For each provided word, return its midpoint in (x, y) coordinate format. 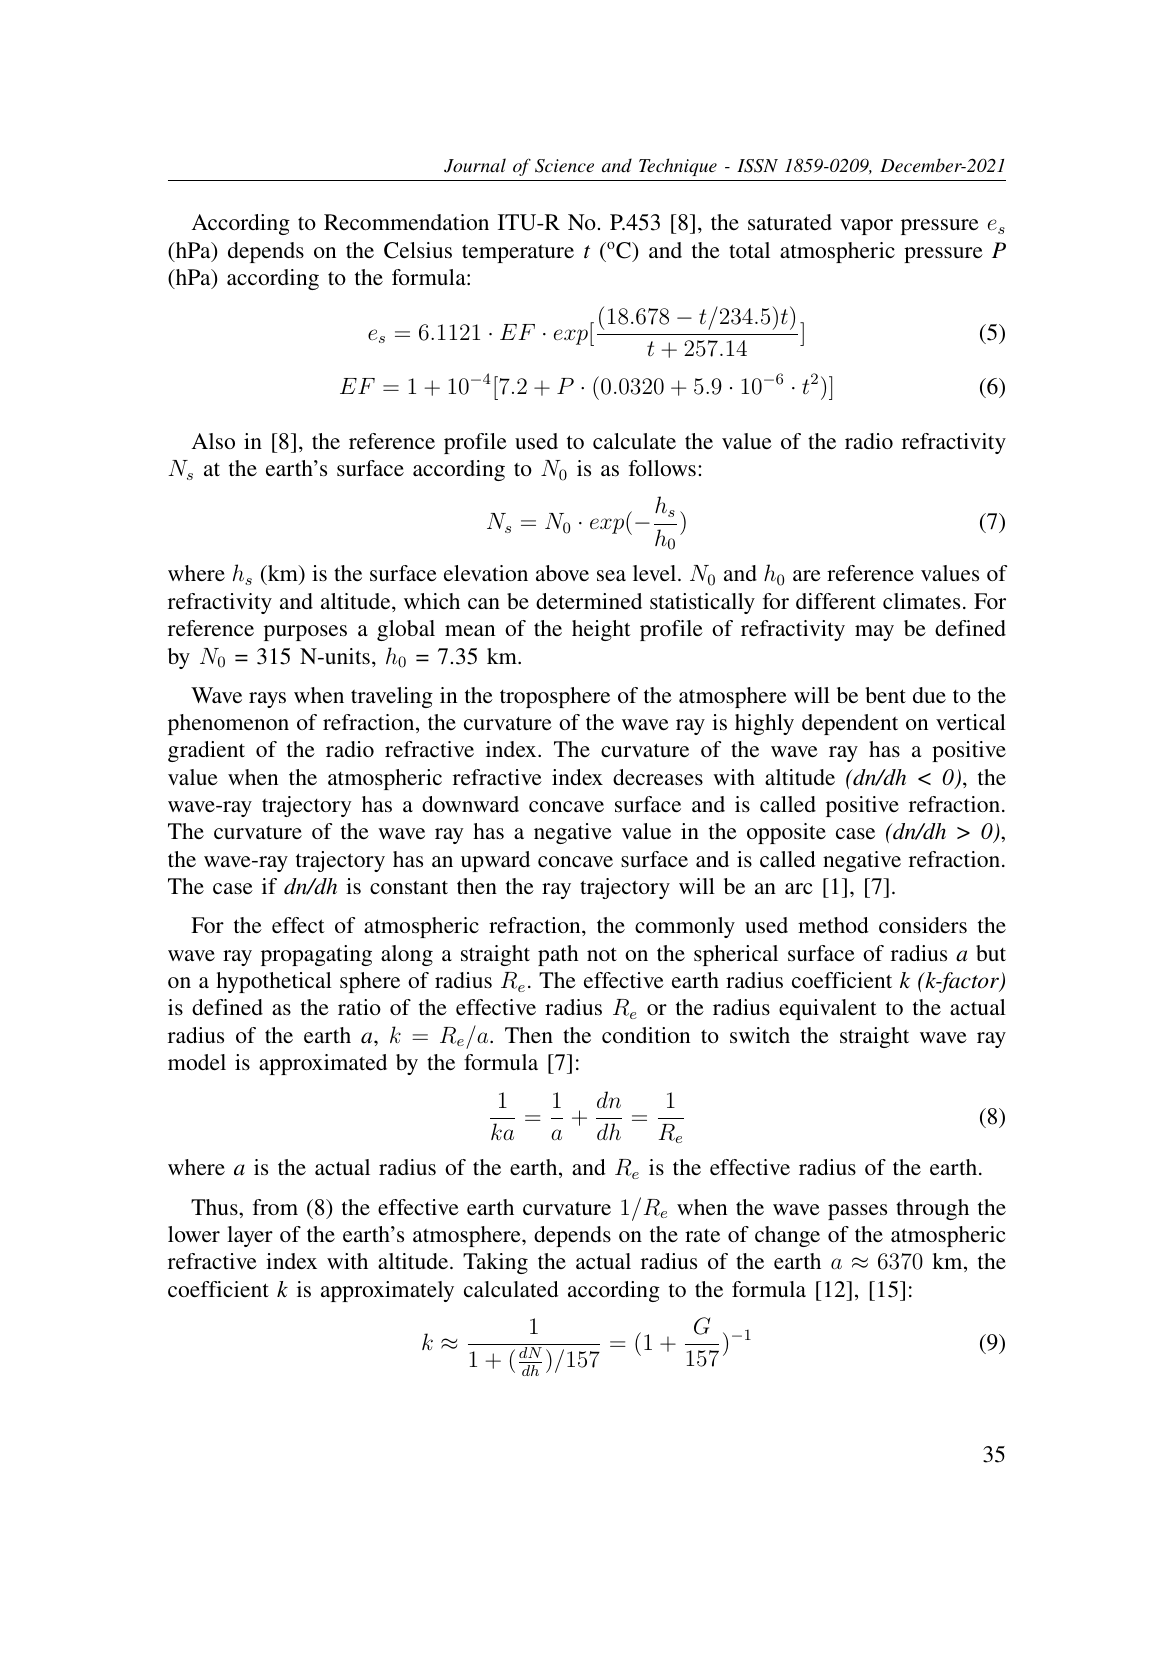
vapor (866, 227)
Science (564, 166)
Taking (495, 1263)
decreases (658, 777)
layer (250, 1236)
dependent (850, 724)
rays (267, 700)
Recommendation (406, 222)
